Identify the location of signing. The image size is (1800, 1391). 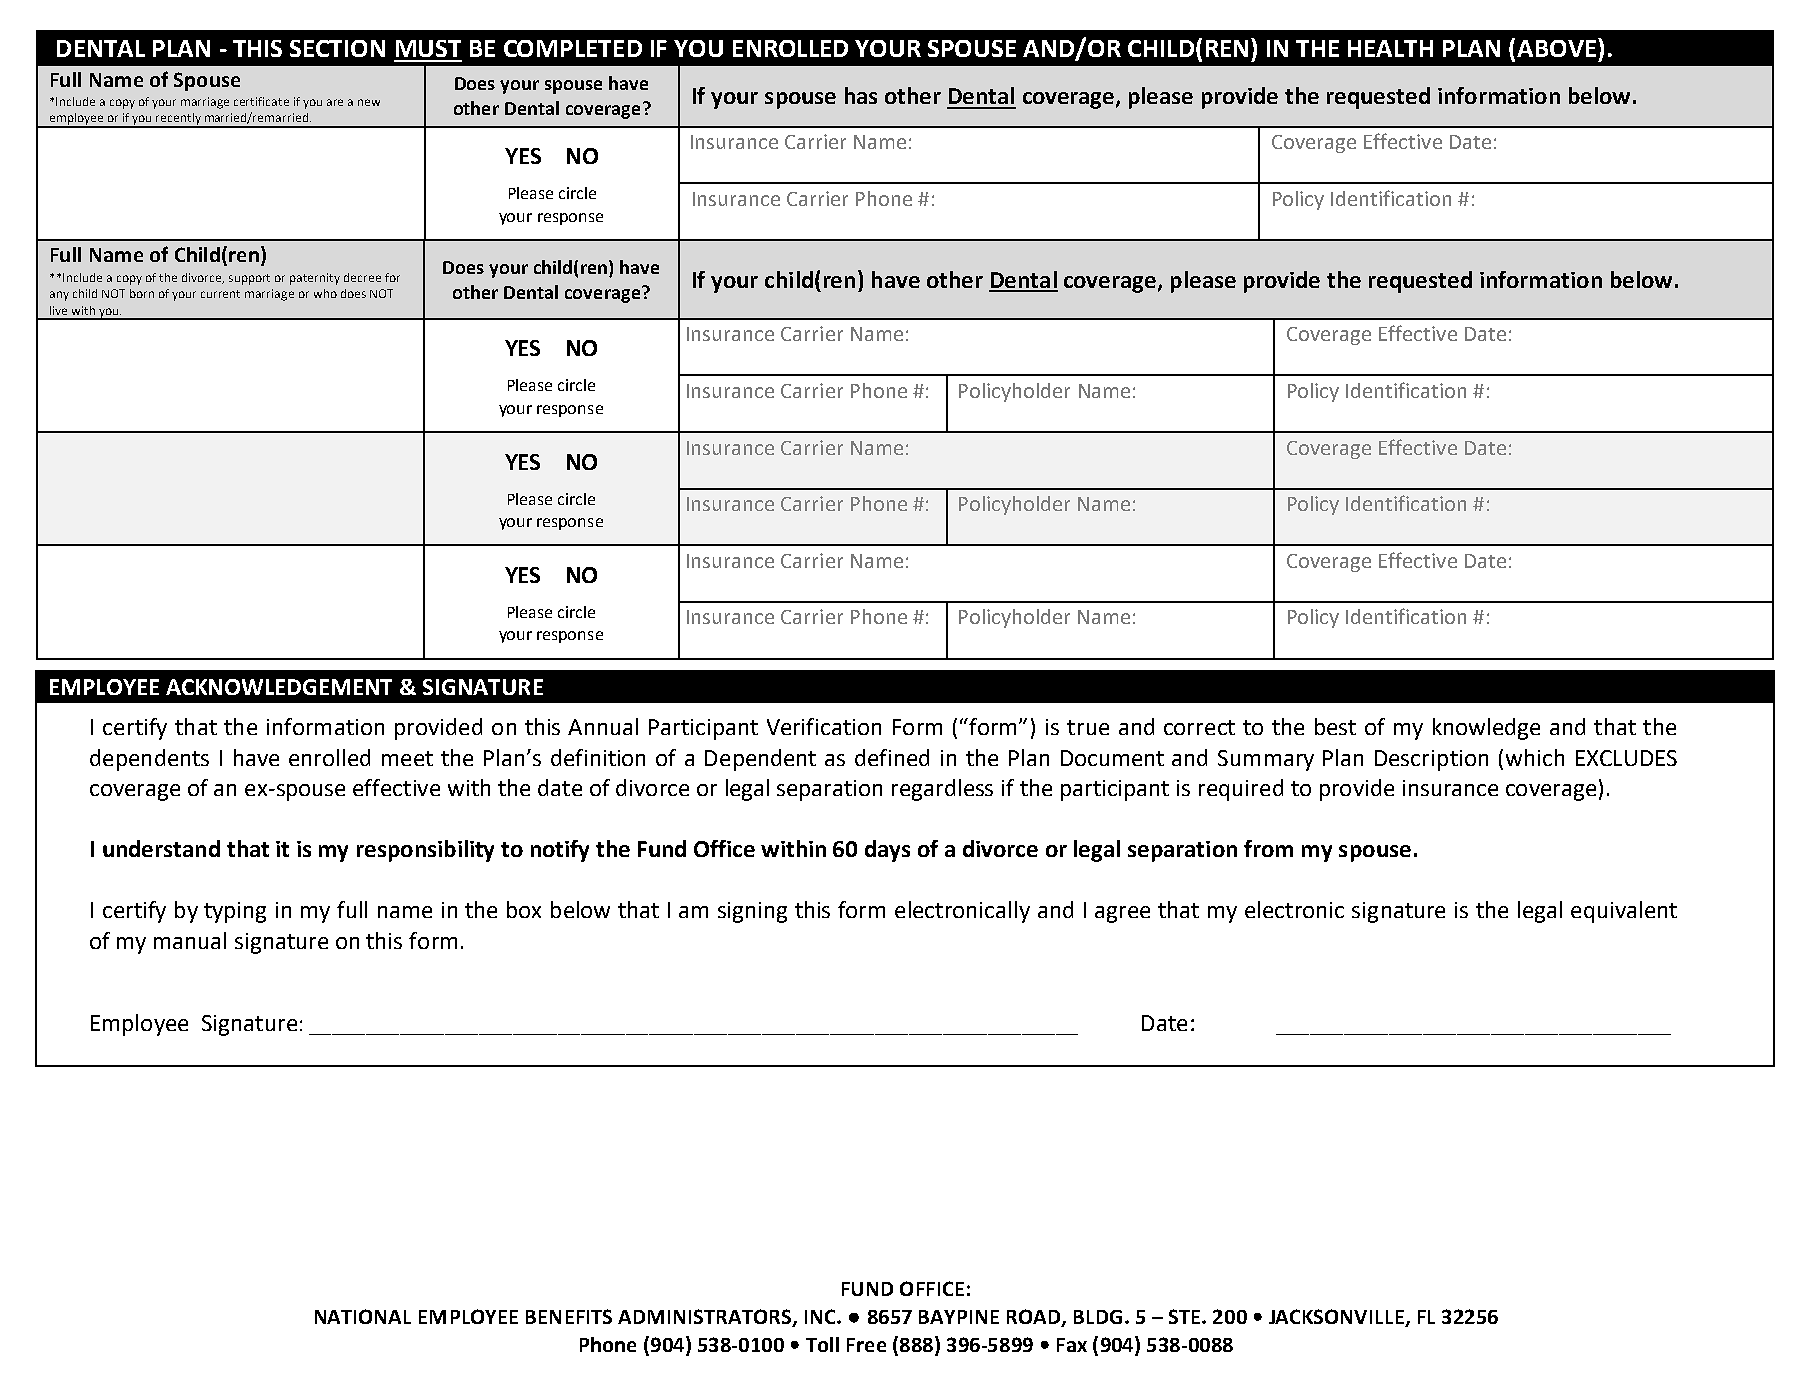
(752, 912).
